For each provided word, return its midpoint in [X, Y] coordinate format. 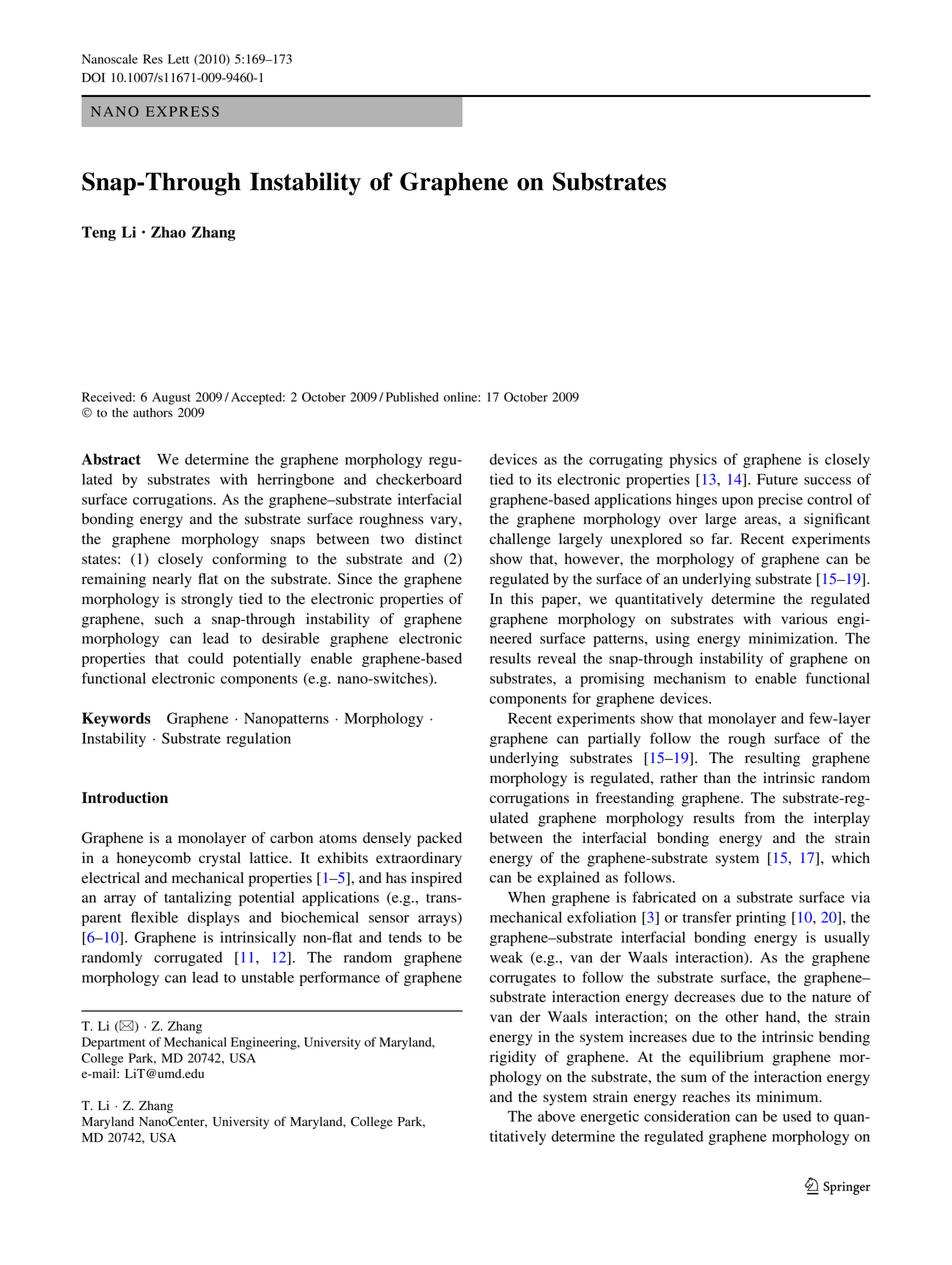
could [205, 658]
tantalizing [198, 898]
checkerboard [419, 479]
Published [412, 397]
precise [780, 500]
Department [113, 1043]
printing [761, 918]
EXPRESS [182, 111]
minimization [792, 638]
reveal [557, 658]
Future [777, 479]
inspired [436, 879]
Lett [178, 59]
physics [693, 460]
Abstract [111, 459]
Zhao [168, 232]
